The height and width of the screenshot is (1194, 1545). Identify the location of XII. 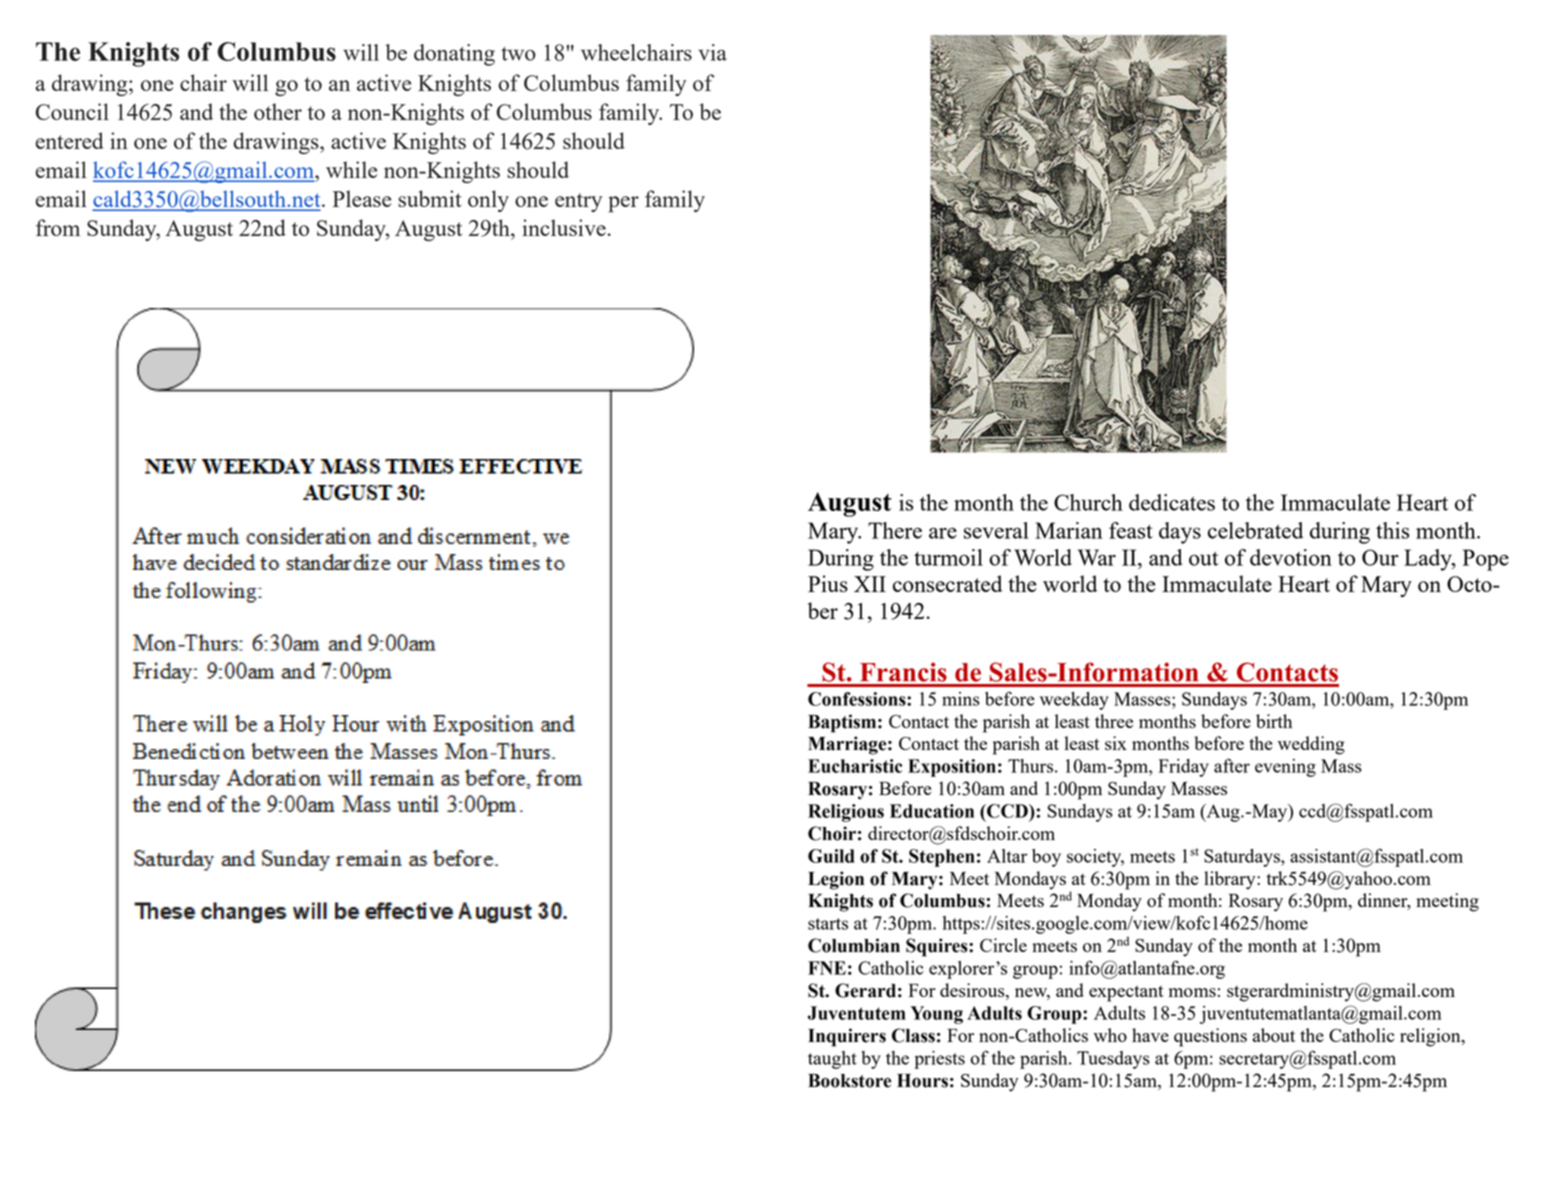
(870, 584).
